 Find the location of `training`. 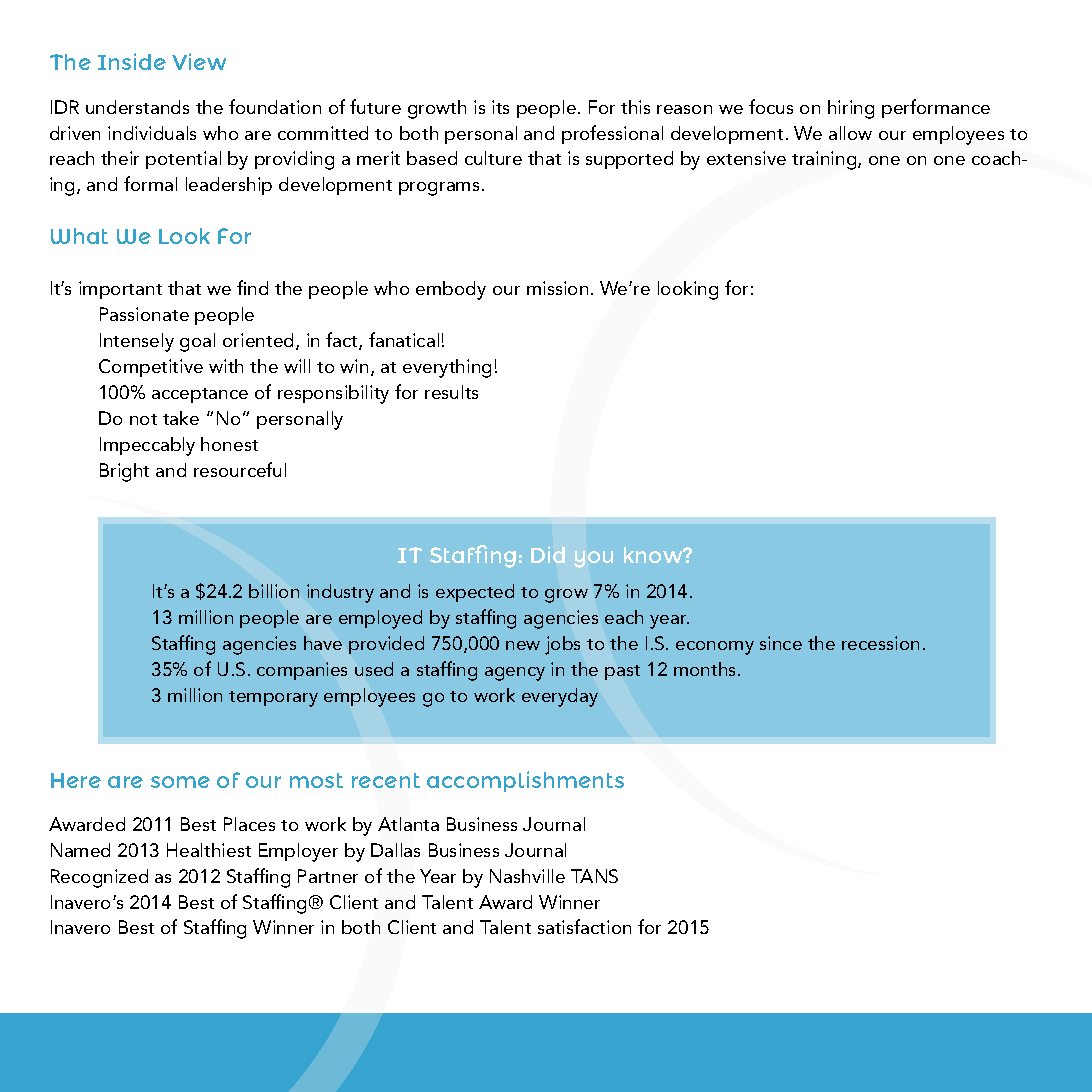

training is located at coordinates (825, 160).
